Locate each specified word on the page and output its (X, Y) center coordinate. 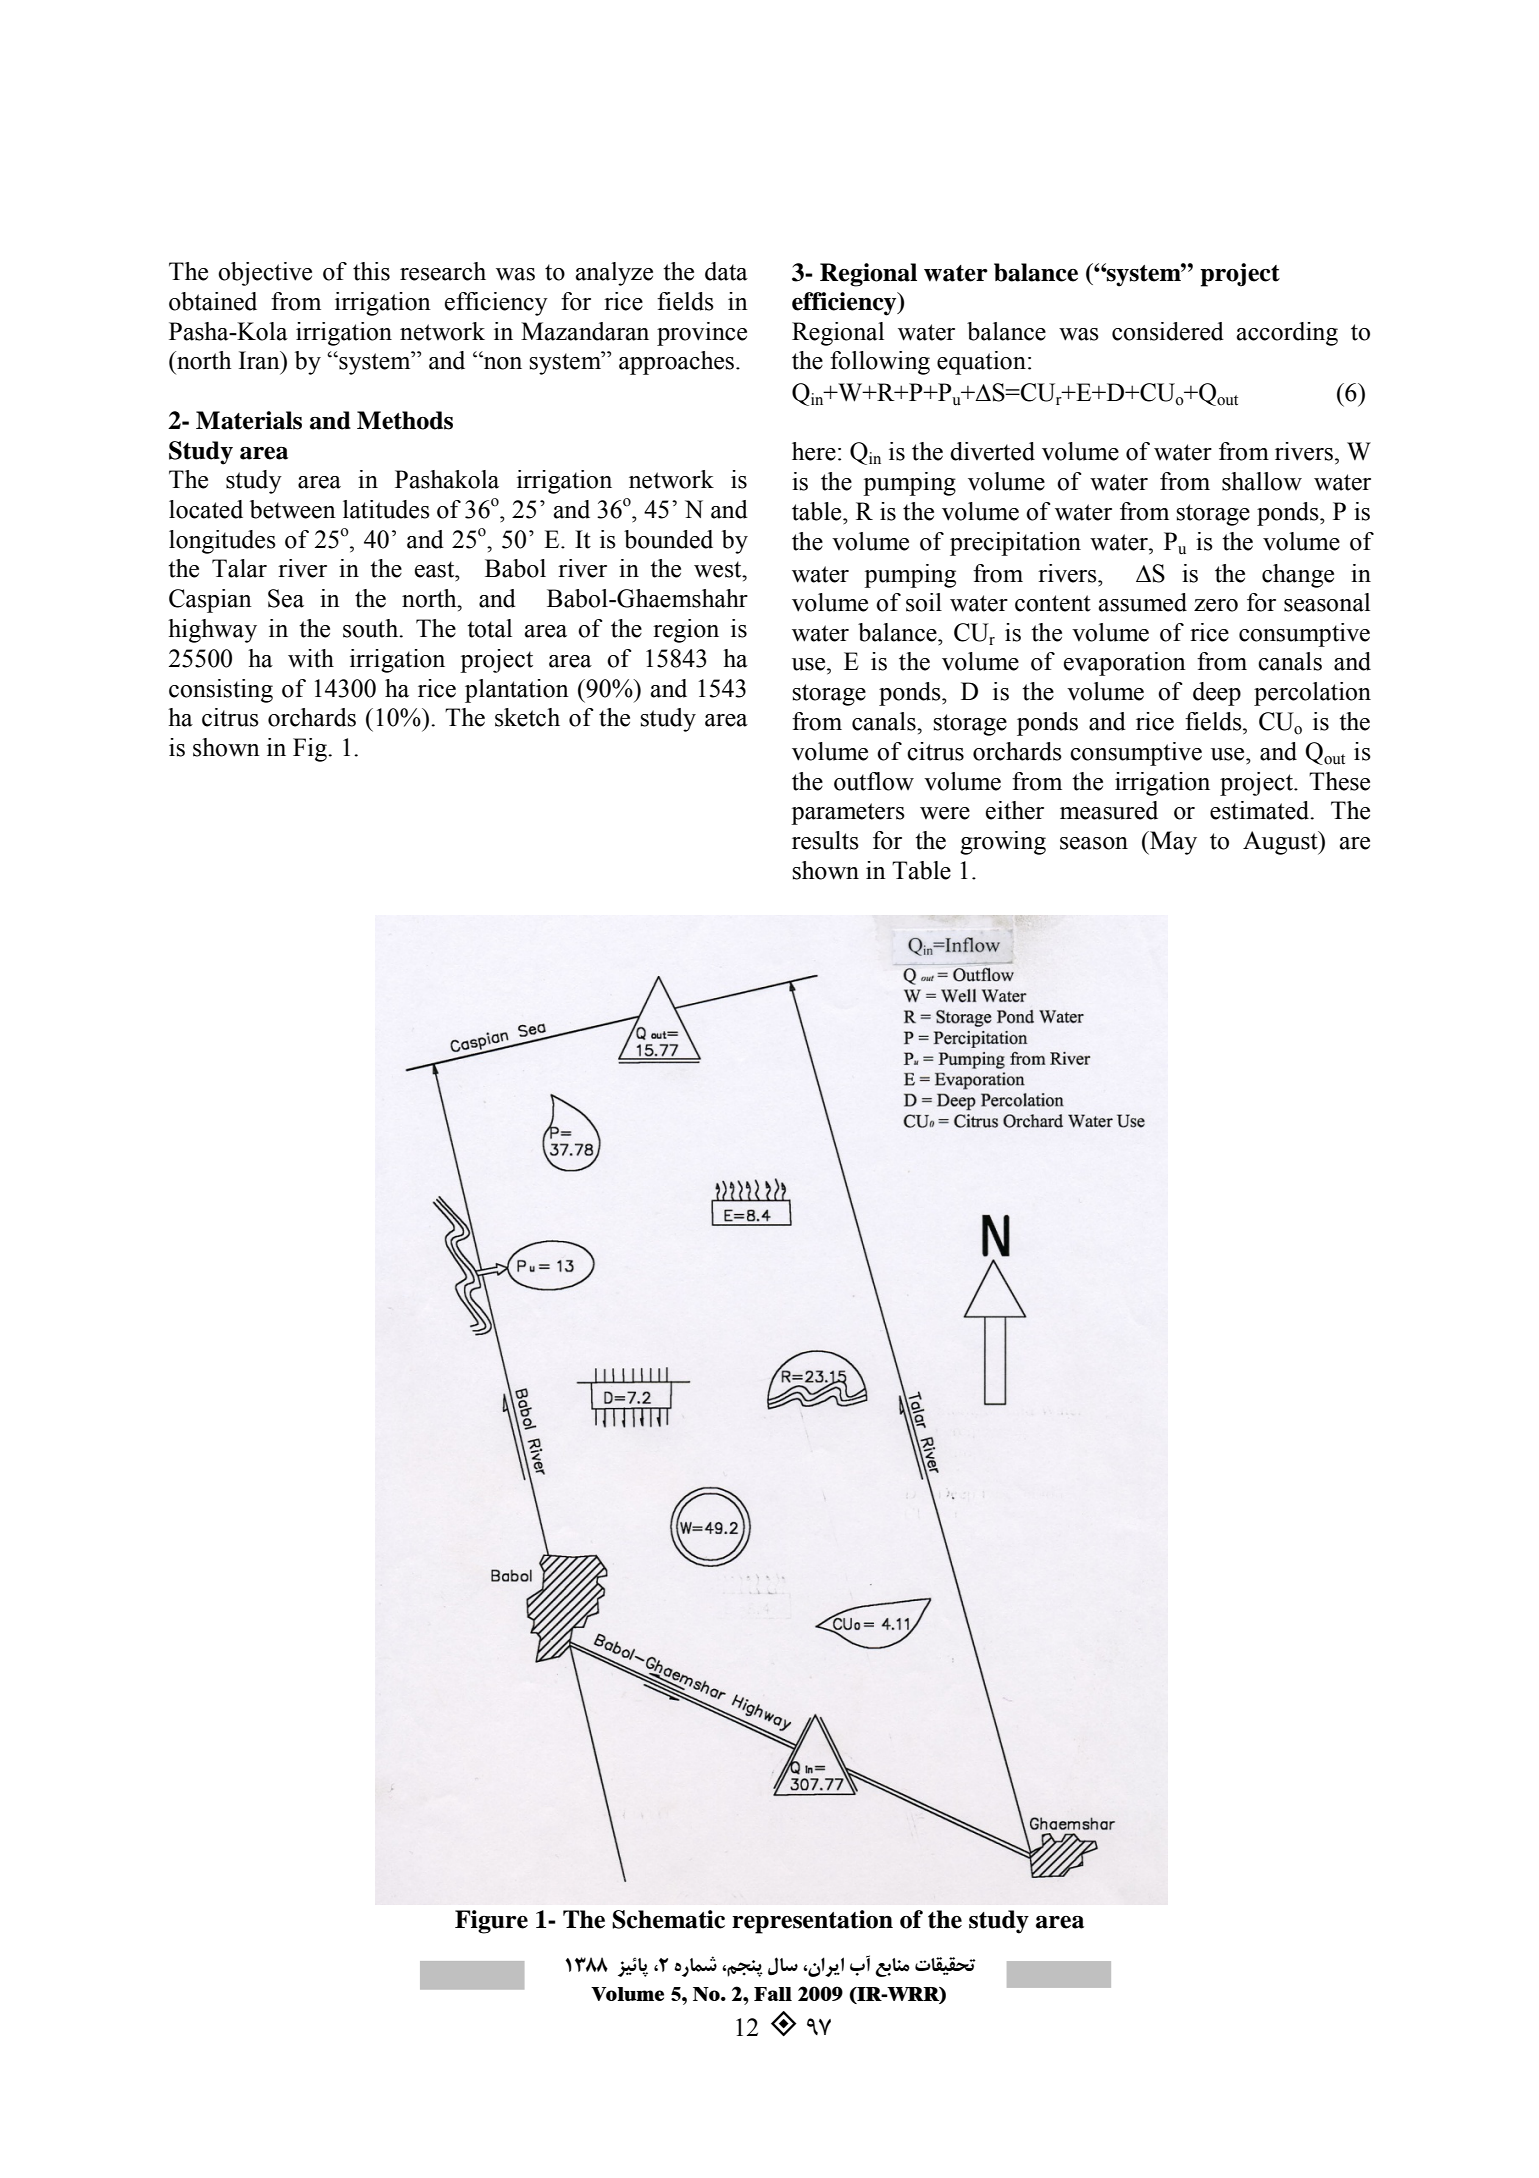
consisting (221, 691)
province (702, 334)
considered (1168, 331)
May (1172, 843)
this (371, 271)
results (825, 840)
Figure (491, 1922)
